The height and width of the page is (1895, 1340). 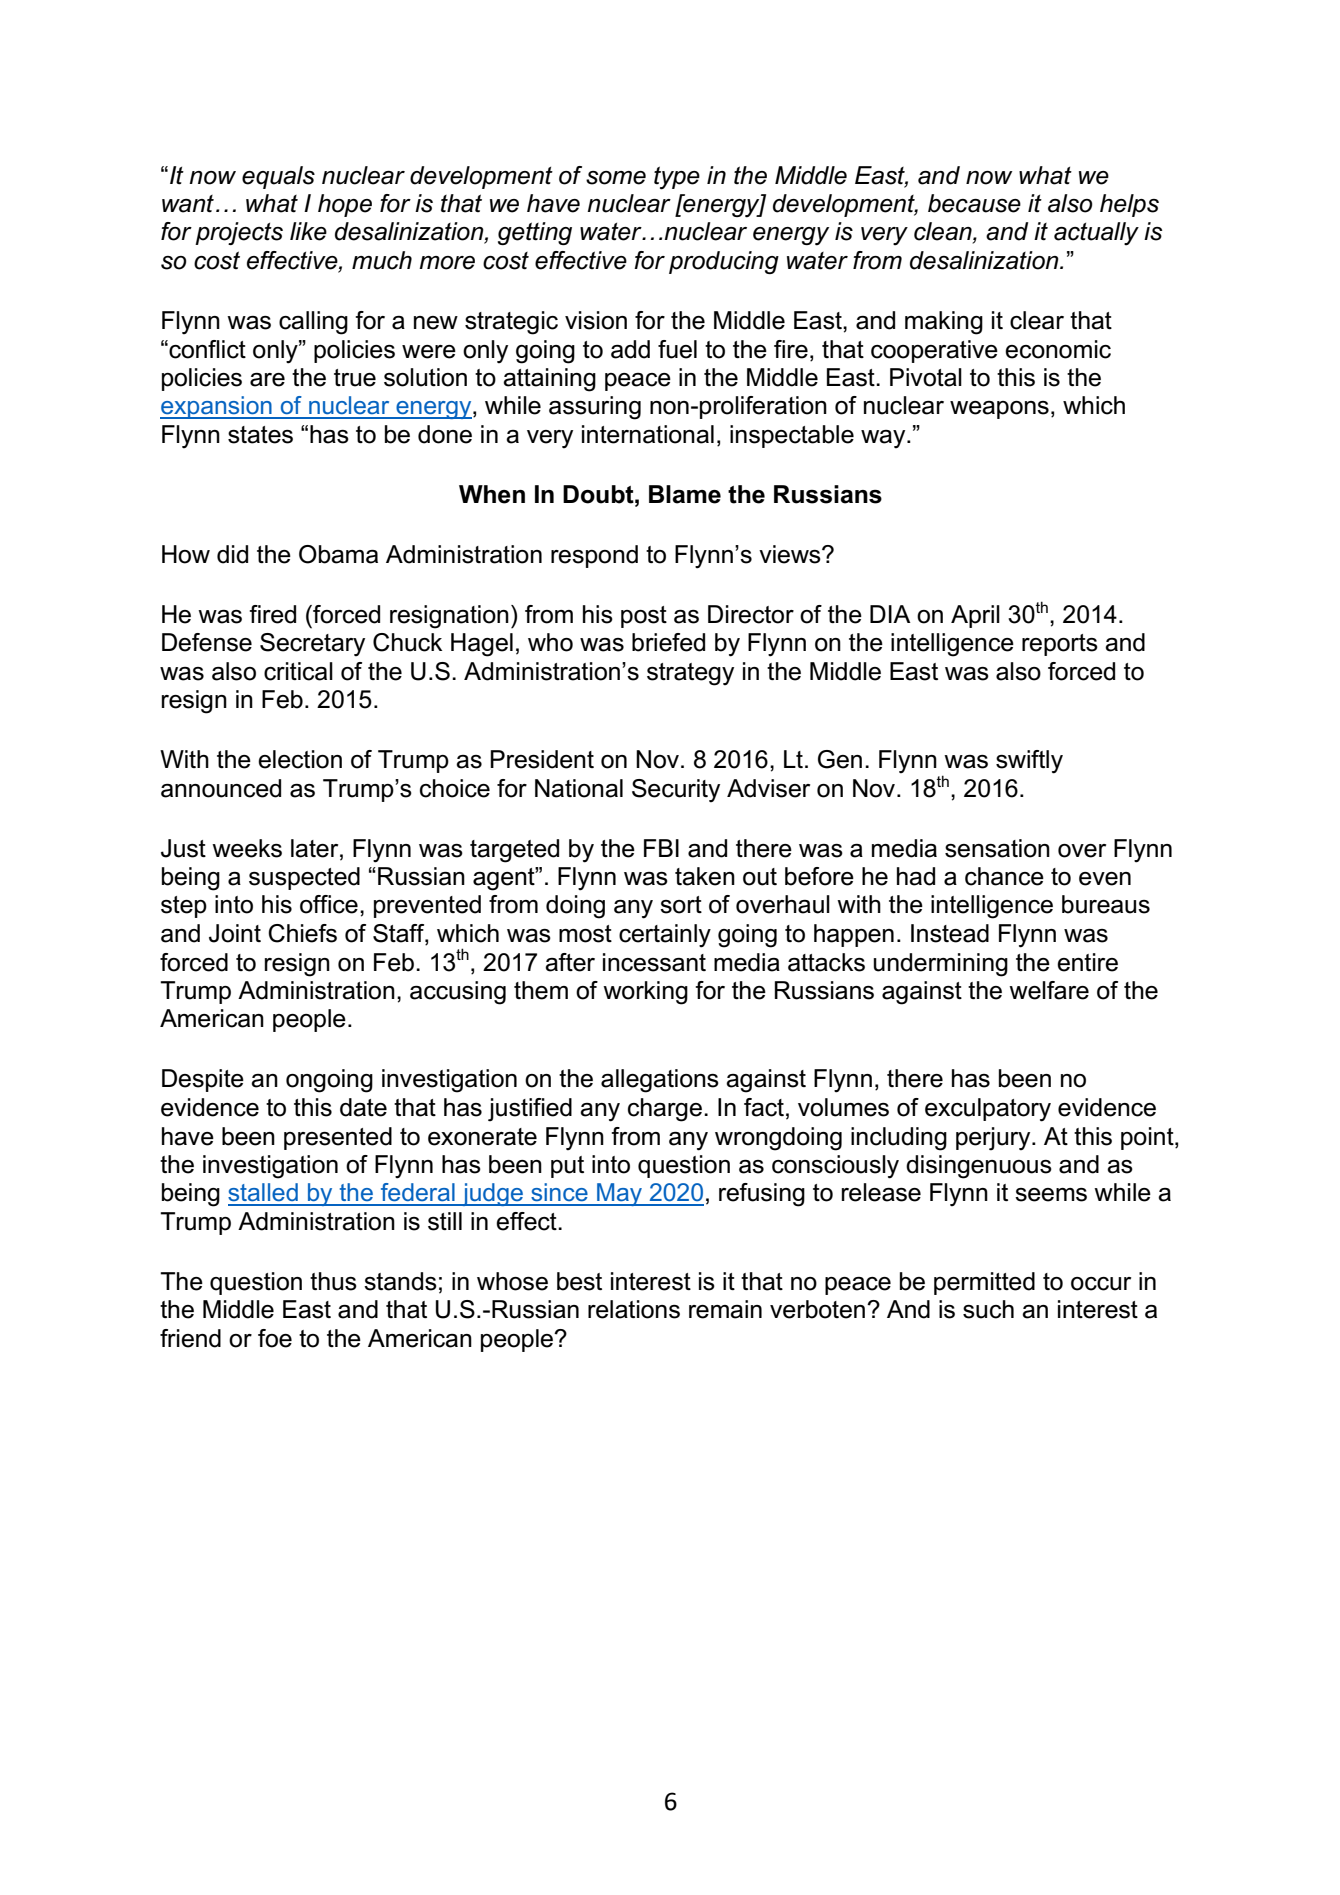 I want to click on type, so click(x=677, y=178).
